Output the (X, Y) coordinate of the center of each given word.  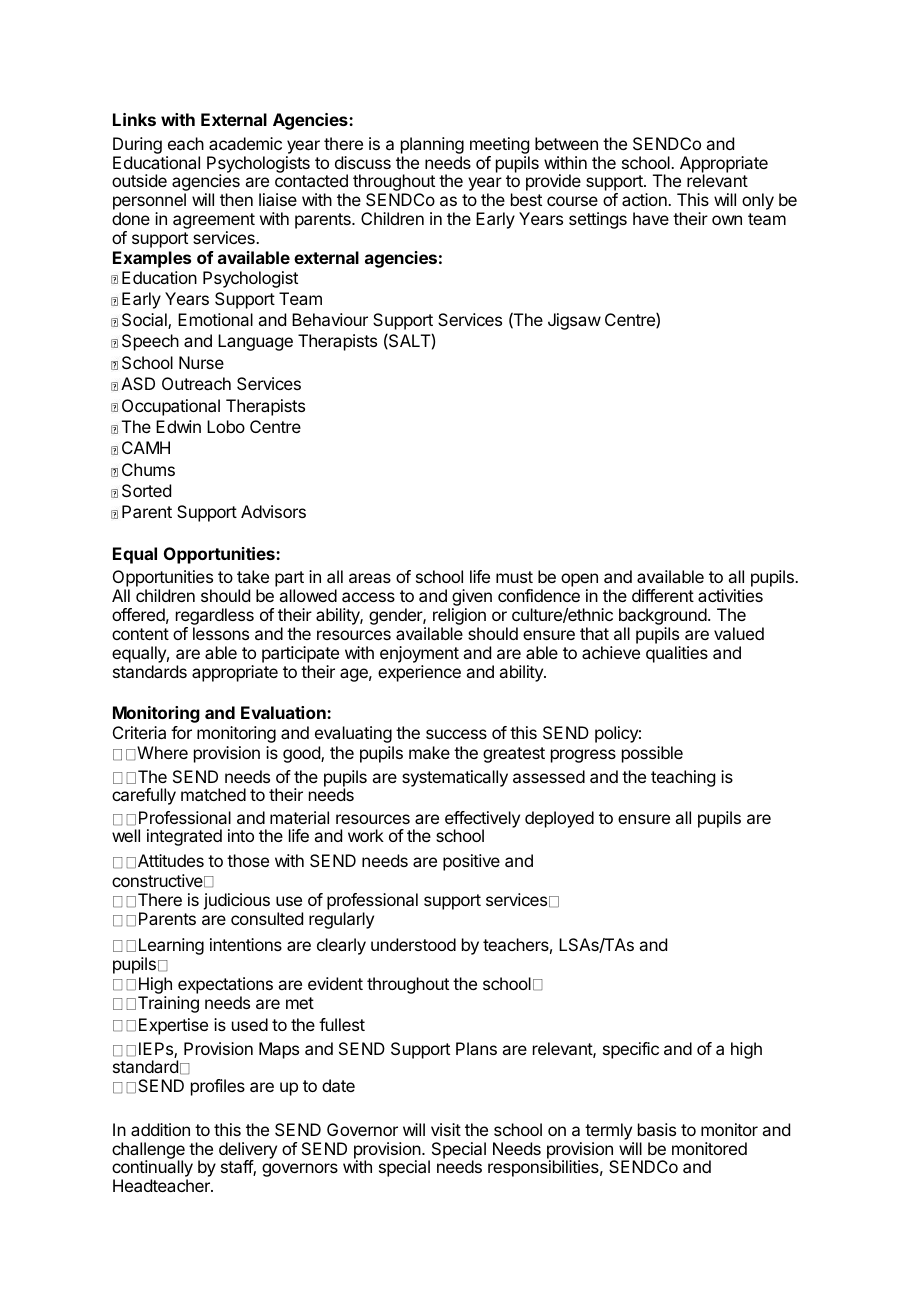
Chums (148, 469)
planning (432, 145)
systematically (455, 778)
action (645, 199)
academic (245, 143)
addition (160, 1129)
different (663, 595)
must (514, 577)
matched (213, 794)
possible (652, 754)
